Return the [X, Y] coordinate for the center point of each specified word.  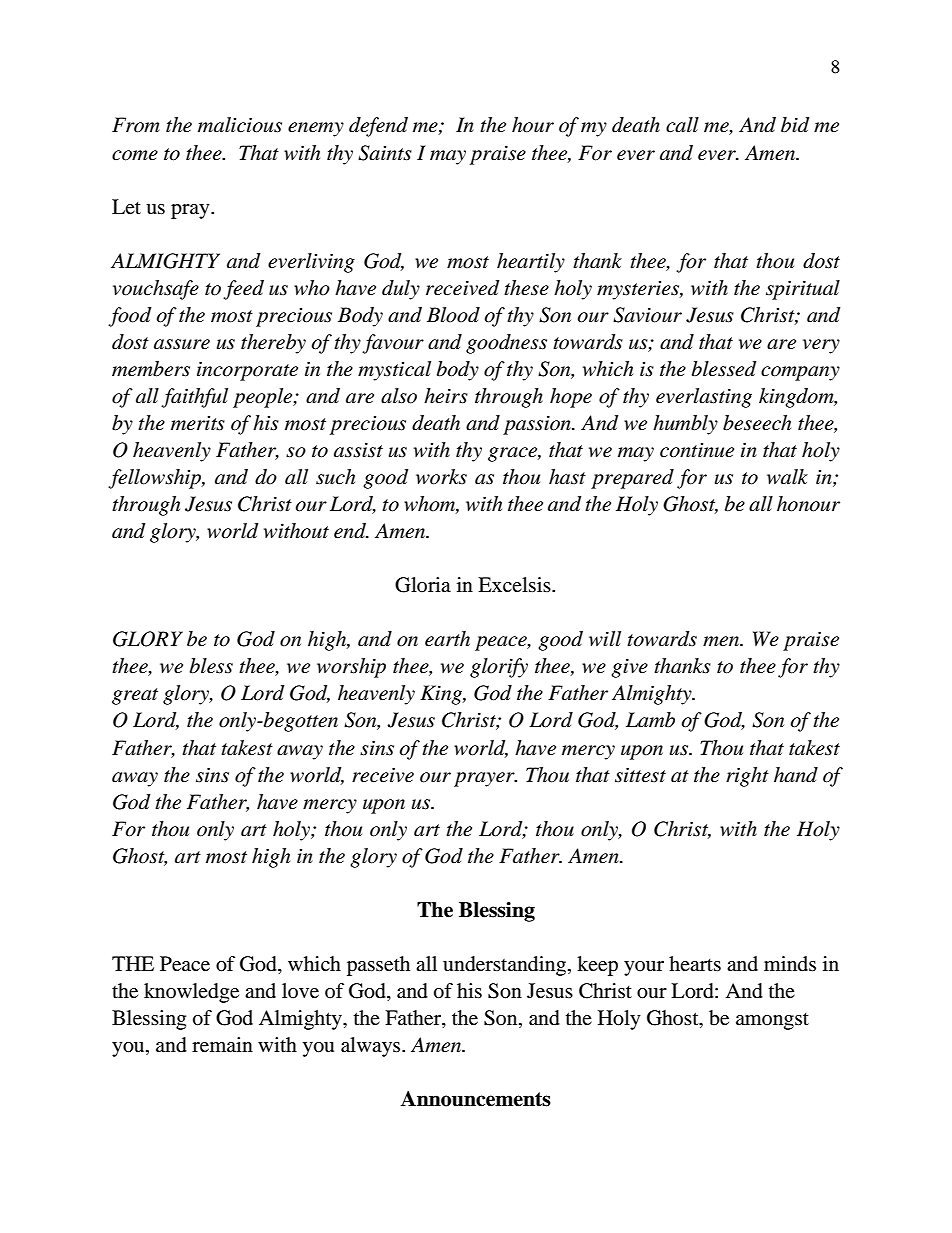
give [629, 668]
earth [447, 639]
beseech [757, 423]
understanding [506, 966]
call [682, 125]
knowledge [191, 993]
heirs [446, 396]
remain [222, 1045]
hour [533, 125]
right [747, 777]
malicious [240, 125]
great [135, 696]
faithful [194, 398]
